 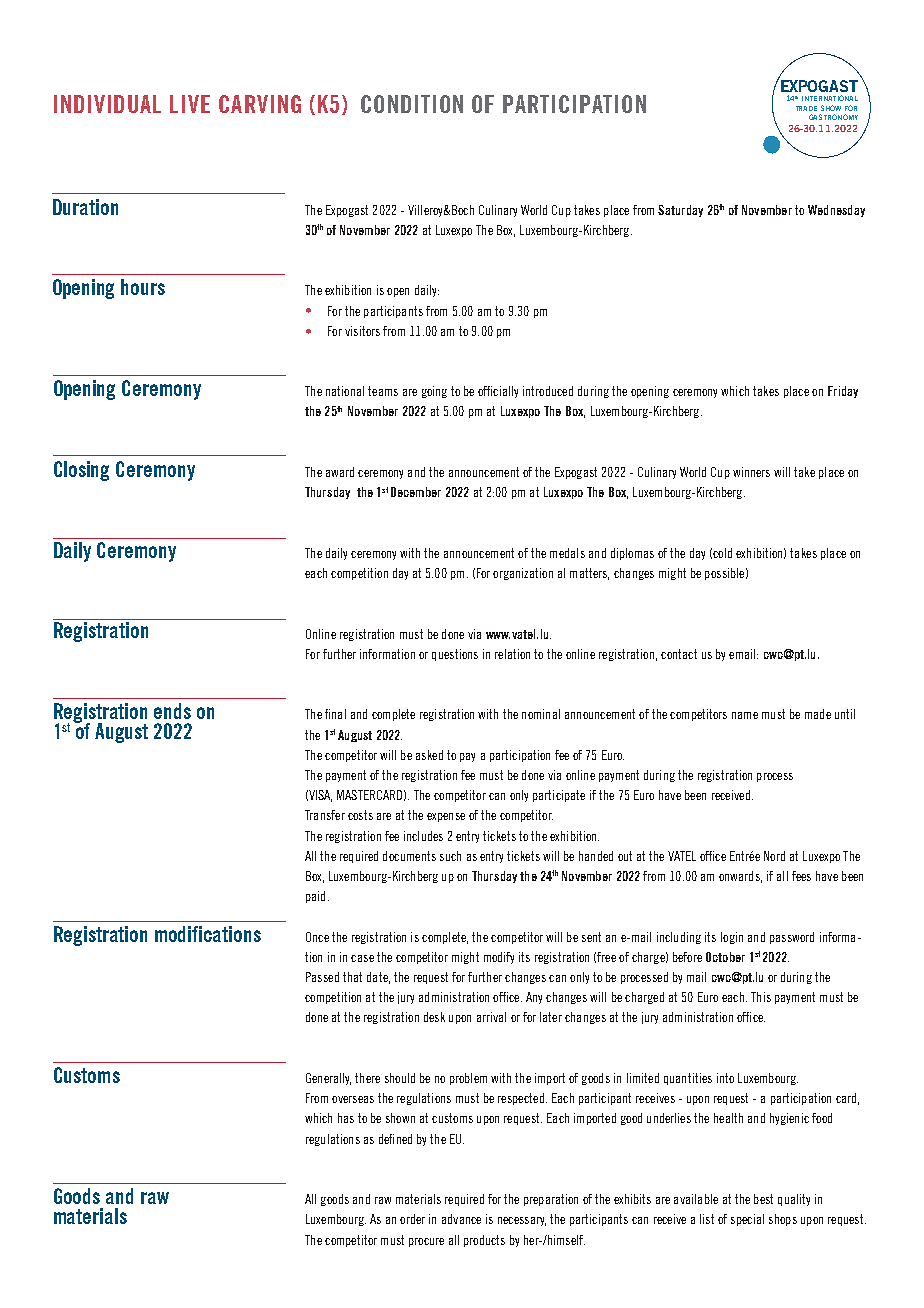 I want to click on CARVING, so click(x=260, y=104).
